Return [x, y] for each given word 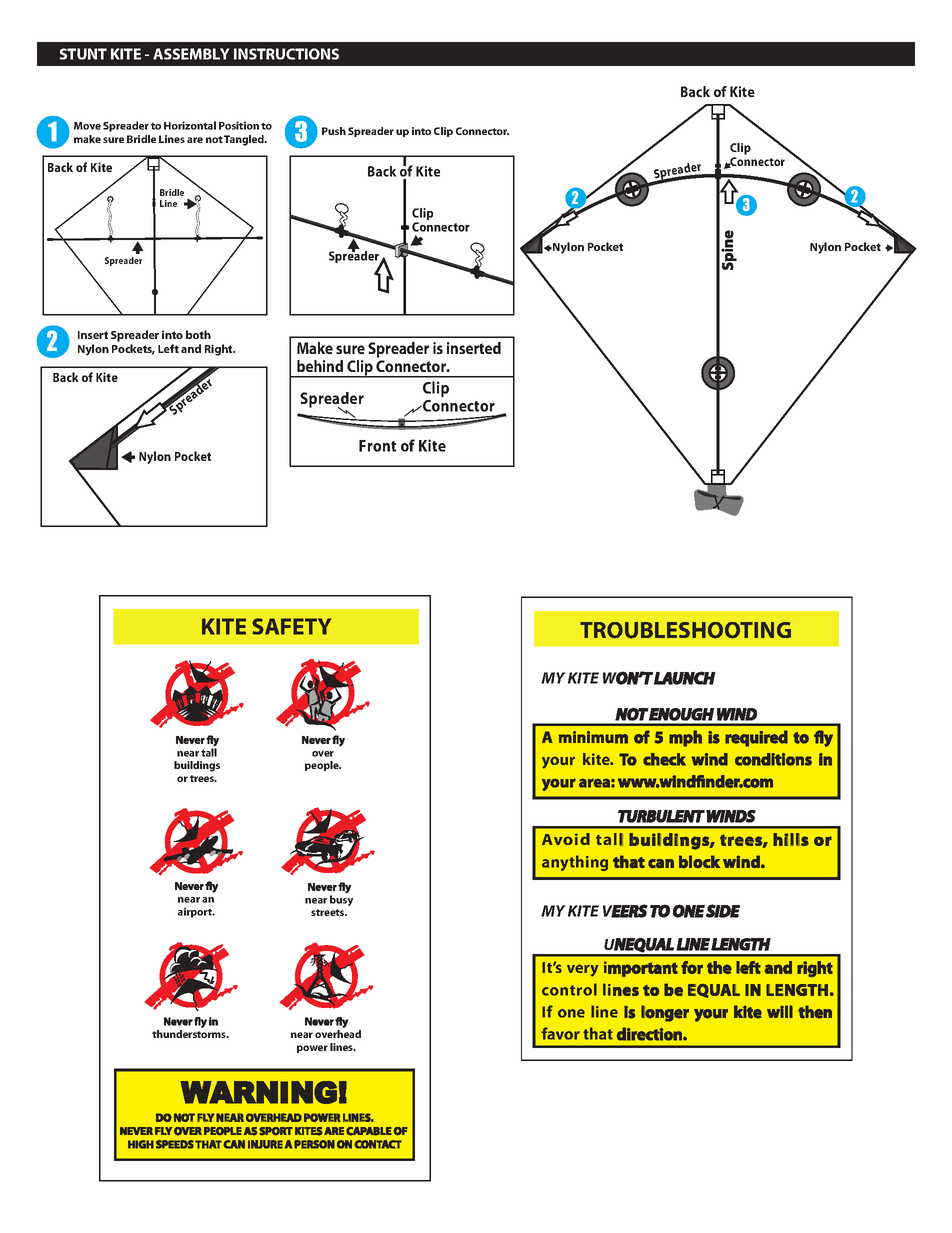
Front [377, 446]
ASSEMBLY [191, 54]
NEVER [136, 1131]
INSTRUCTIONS [286, 54]
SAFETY [291, 626]
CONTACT [378, 1144]
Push [334, 131]
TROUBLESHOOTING [685, 630]
